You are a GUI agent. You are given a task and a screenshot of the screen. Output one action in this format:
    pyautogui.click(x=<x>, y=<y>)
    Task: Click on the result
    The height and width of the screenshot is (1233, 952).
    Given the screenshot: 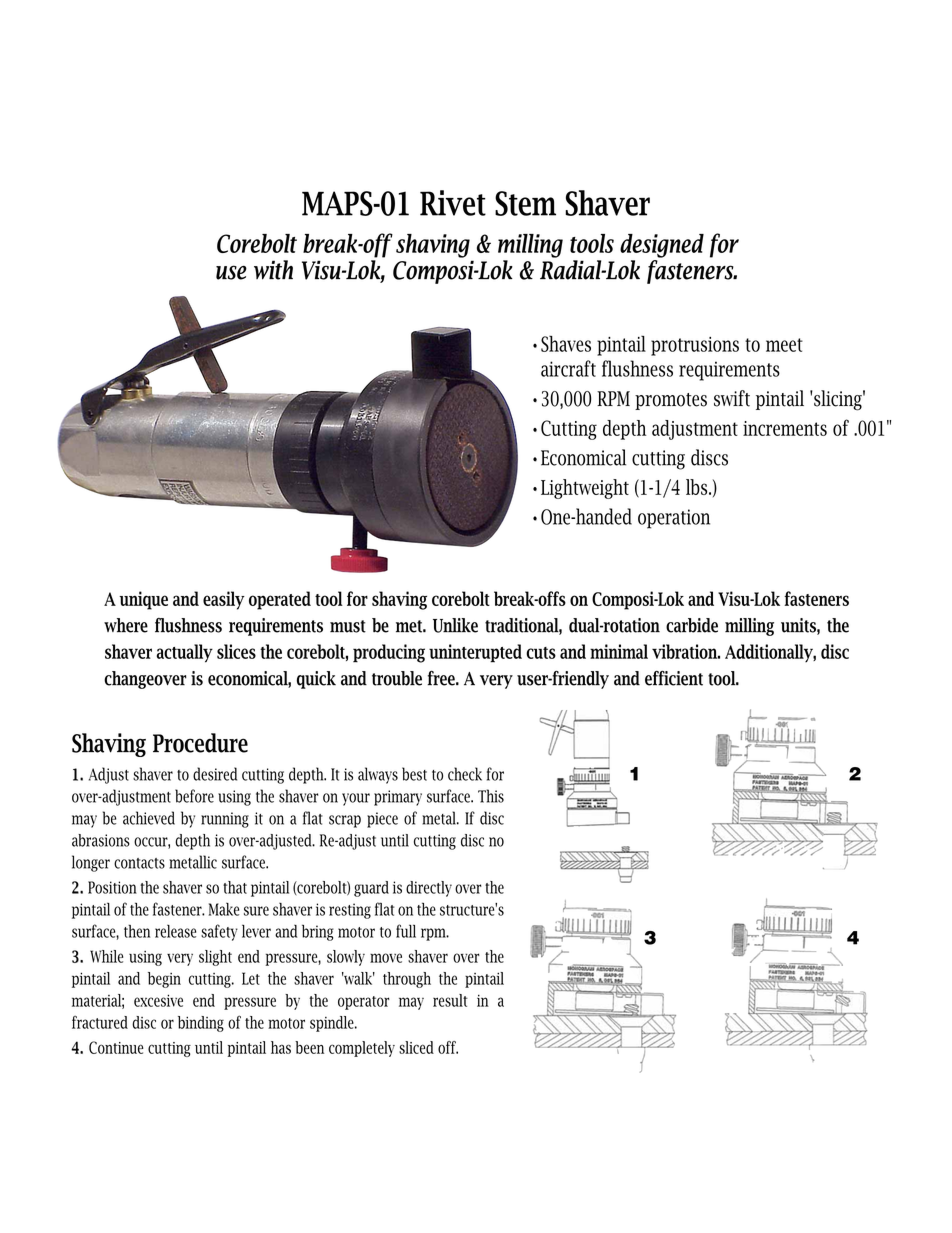 What is the action you would take?
    pyautogui.click(x=450, y=1000)
